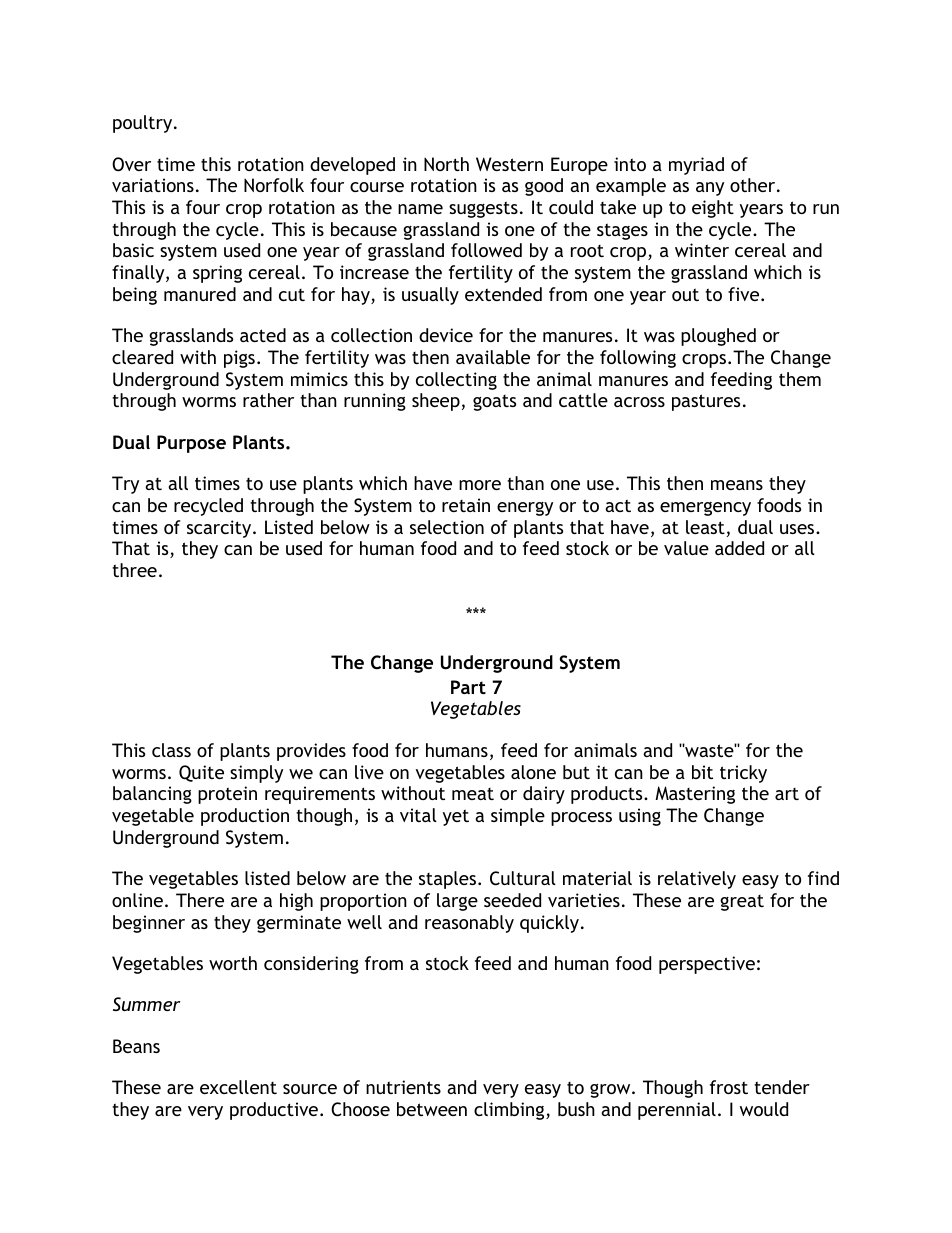 The image size is (952, 1233). Describe the element at coordinates (697, 880) in the document. I see `relatively` at that location.
